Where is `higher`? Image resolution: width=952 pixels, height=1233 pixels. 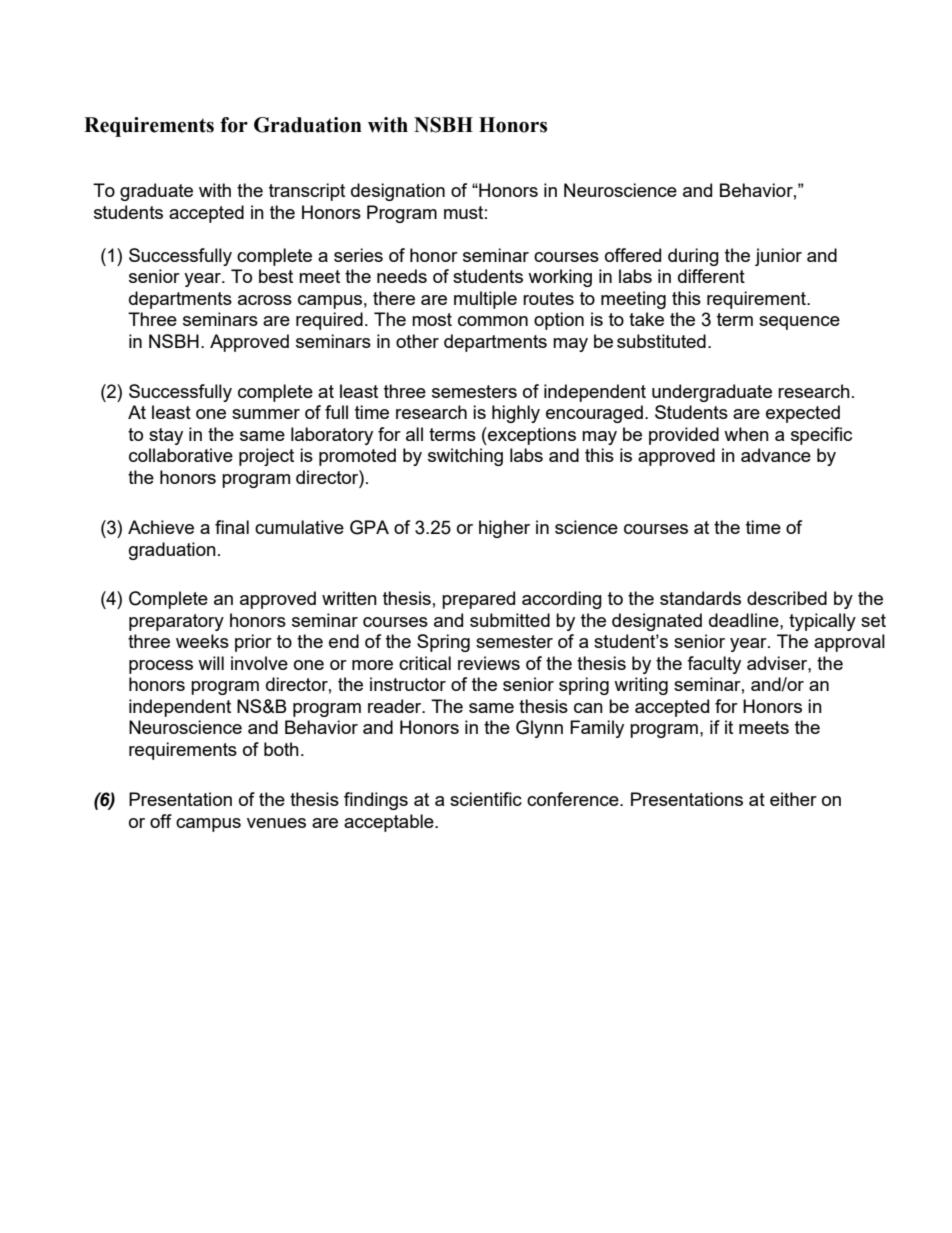
higher is located at coordinates (504, 529).
